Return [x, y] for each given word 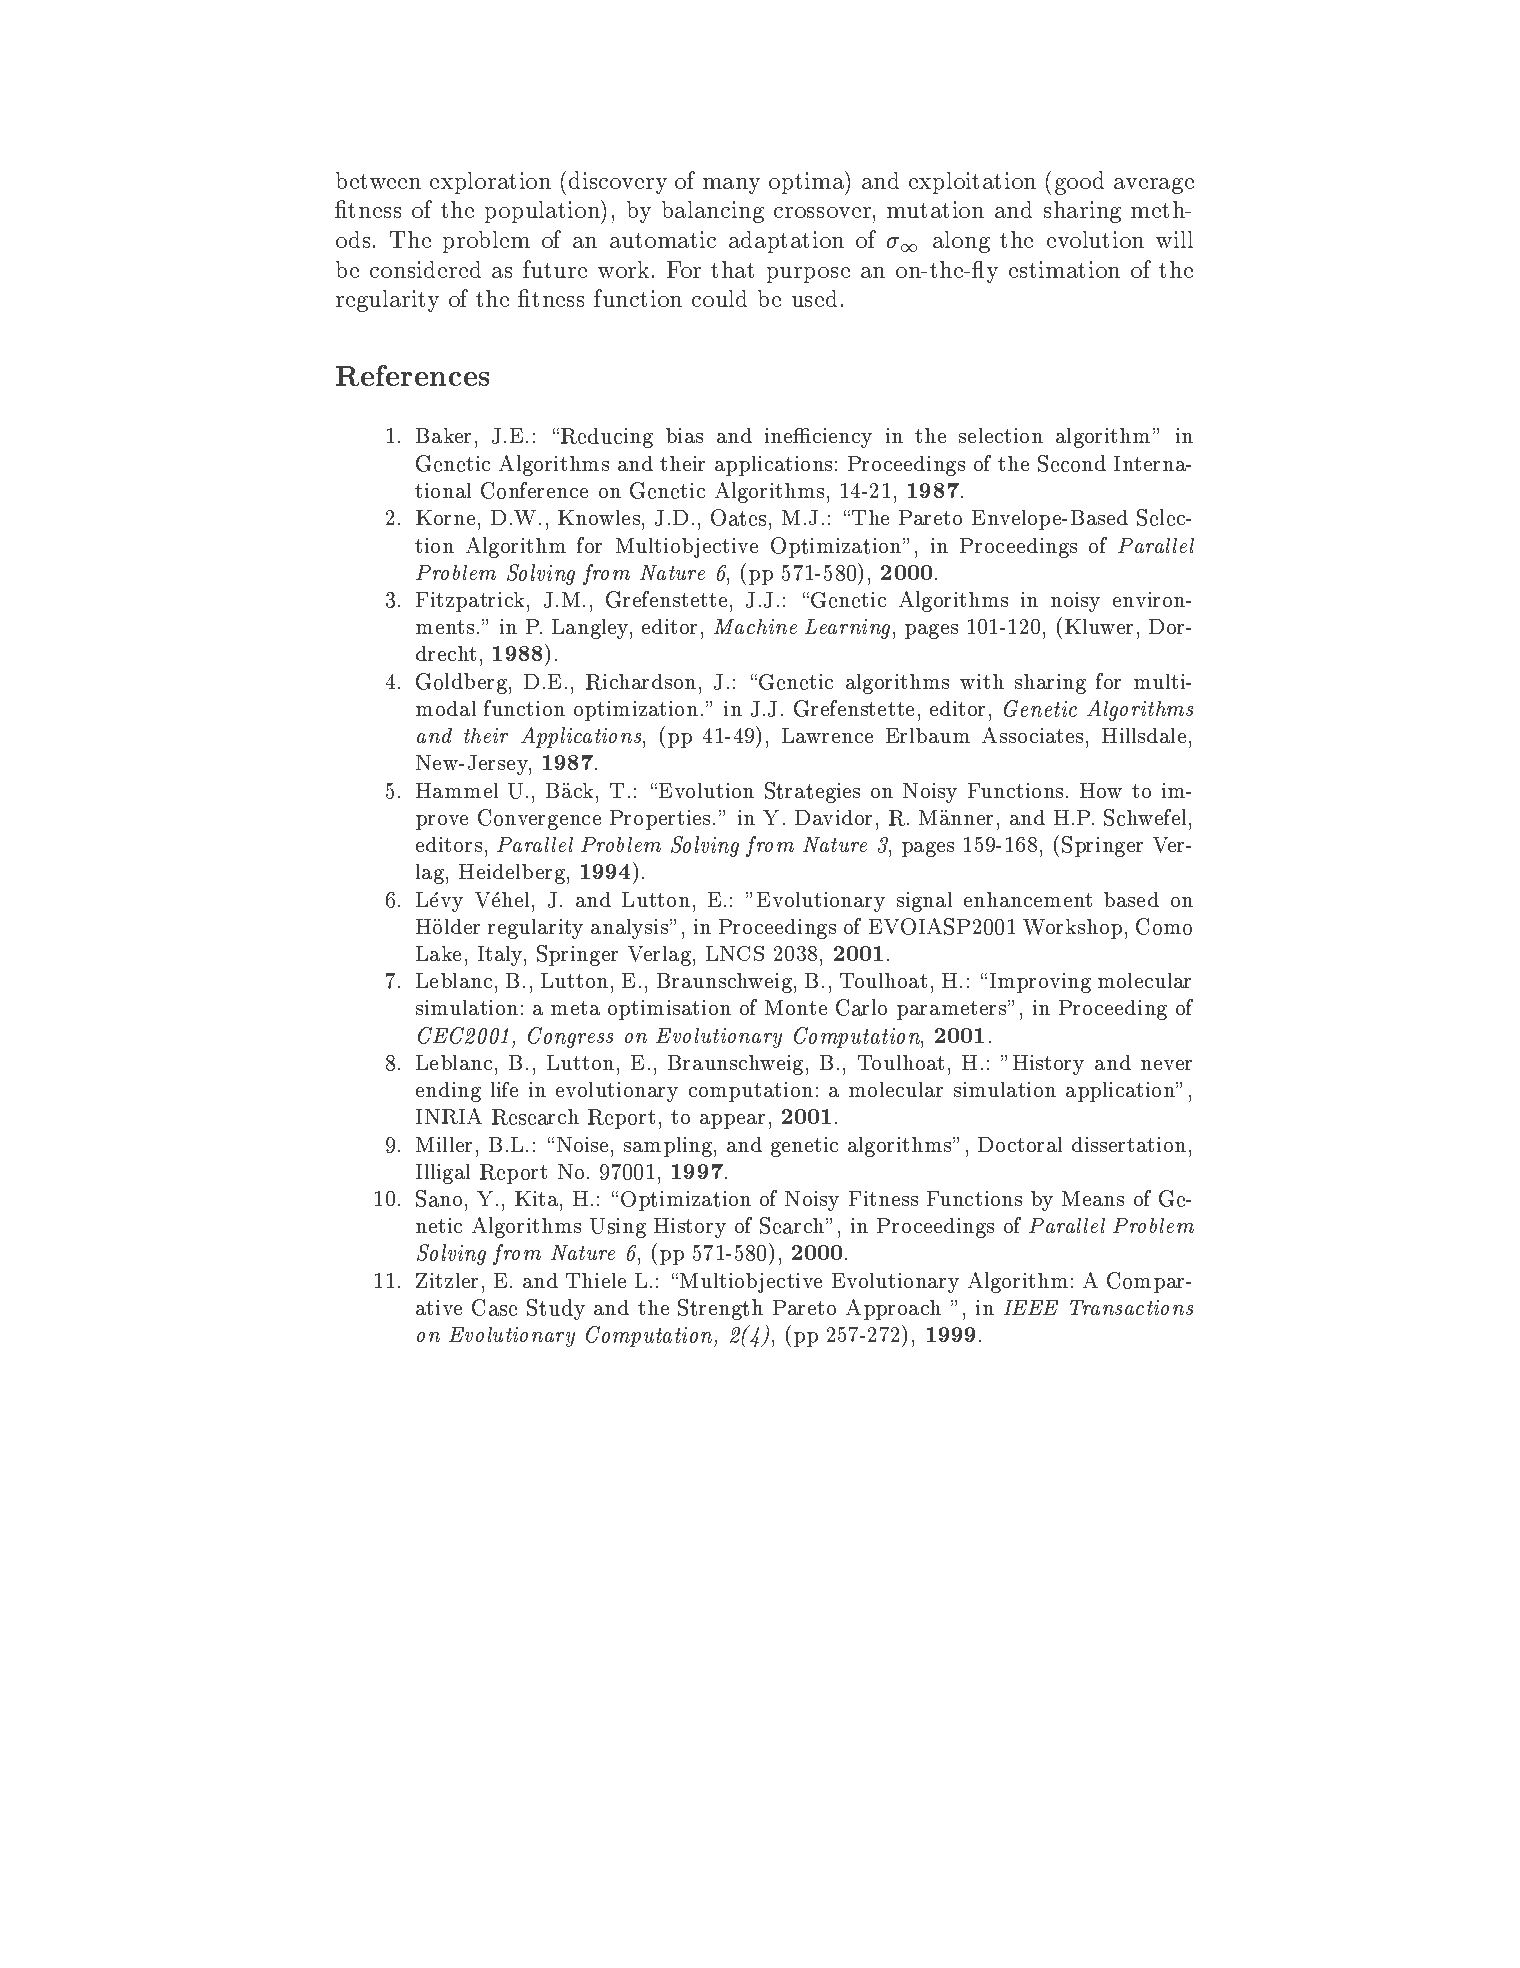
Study [556, 1309]
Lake [438, 953]
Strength [720, 1309]
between [378, 180]
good [1079, 183]
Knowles [599, 517]
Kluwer [1099, 626]
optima [807, 183]
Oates [738, 517]
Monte [796, 1007]
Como [1164, 926]
